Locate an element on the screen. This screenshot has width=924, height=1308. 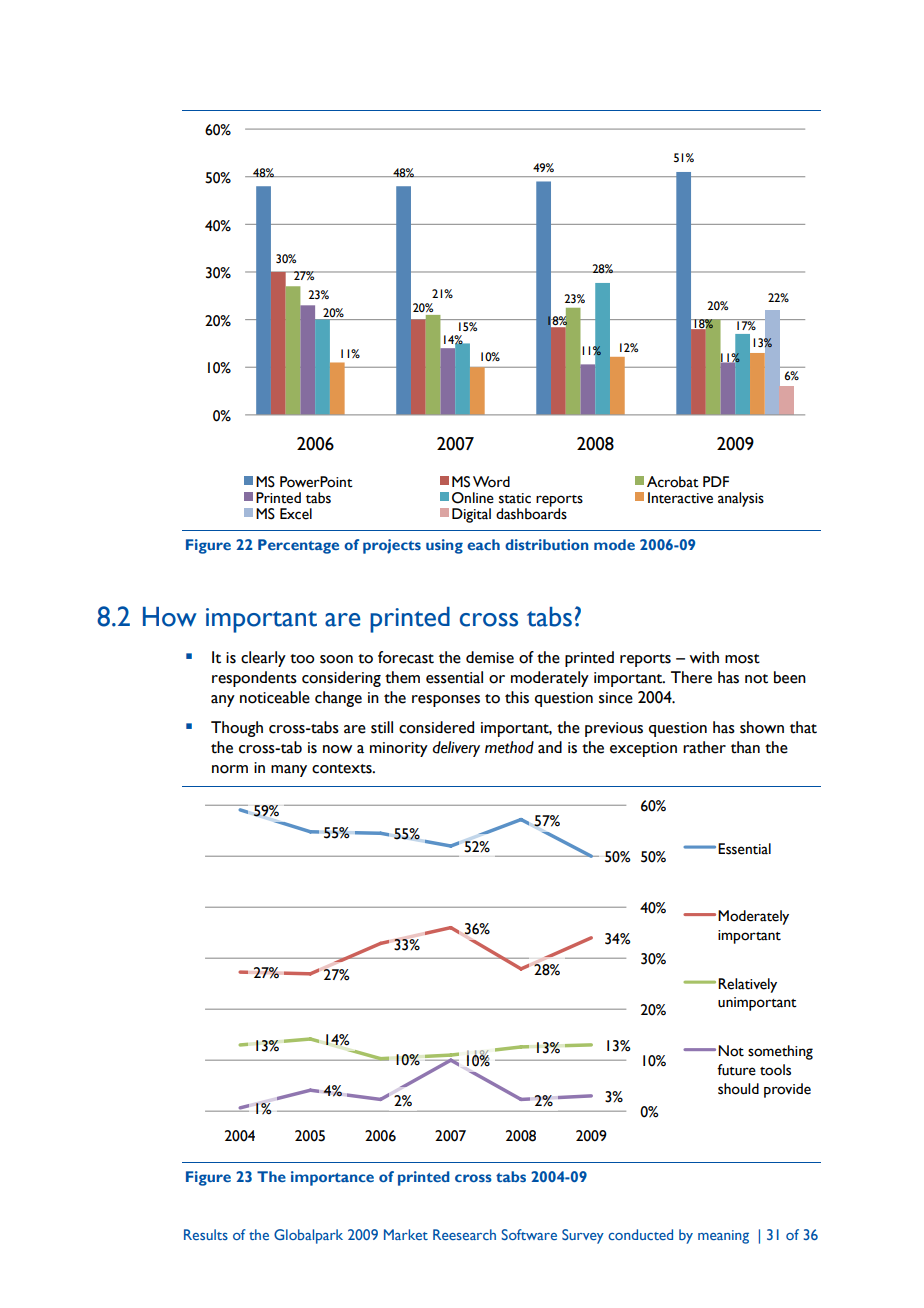
method is located at coordinates (509, 747).
